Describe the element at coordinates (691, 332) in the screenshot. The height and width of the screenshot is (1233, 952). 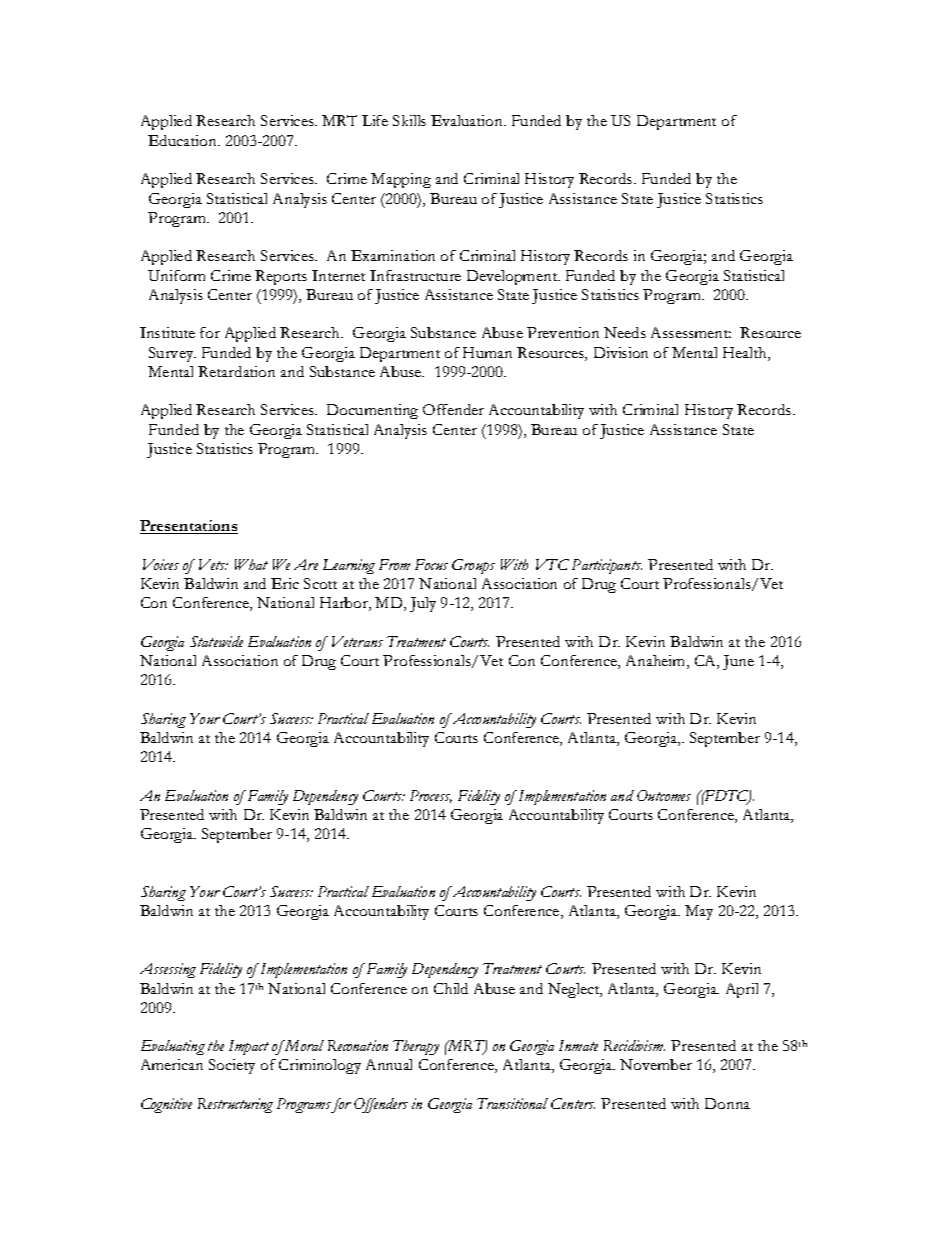
I see `Assessment` at that location.
